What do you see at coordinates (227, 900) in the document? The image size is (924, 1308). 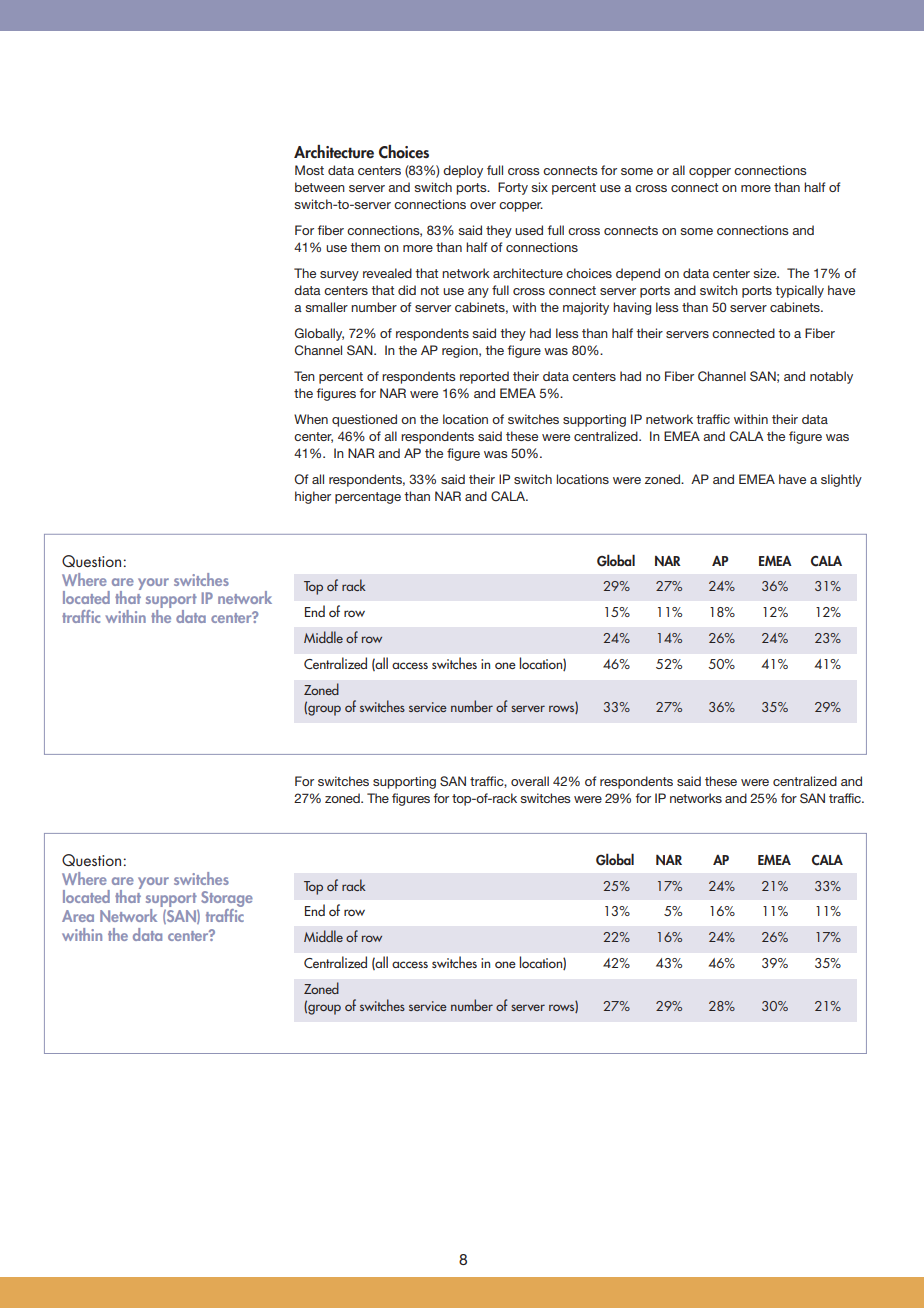 I see `Storage` at bounding box center [227, 900].
